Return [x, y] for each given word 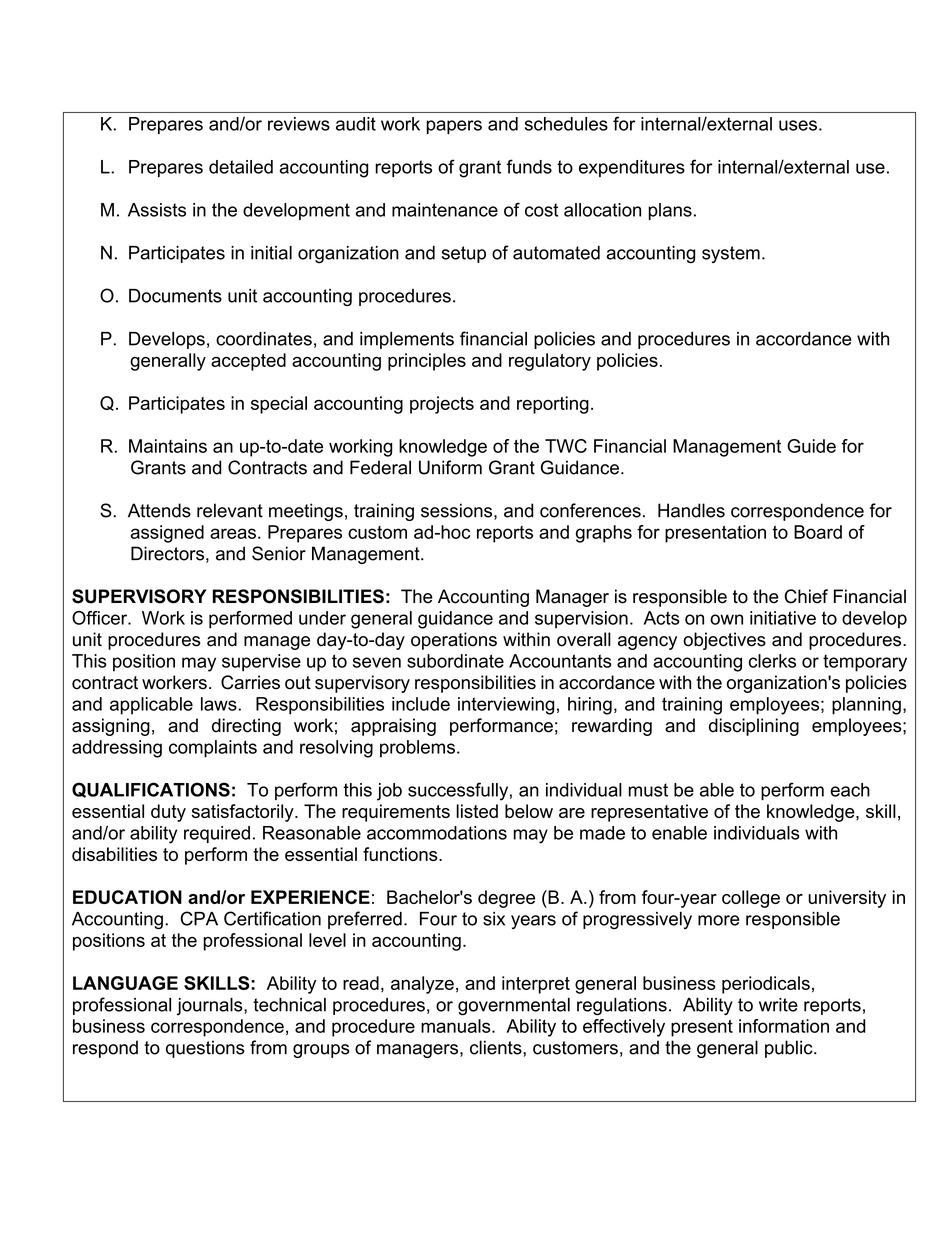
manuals [457, 1026]
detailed [241, 167]
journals [211, 1006]
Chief [806, 596]
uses [798, 125]
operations [454, 641]
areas [233, 533]
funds [529, 166]
